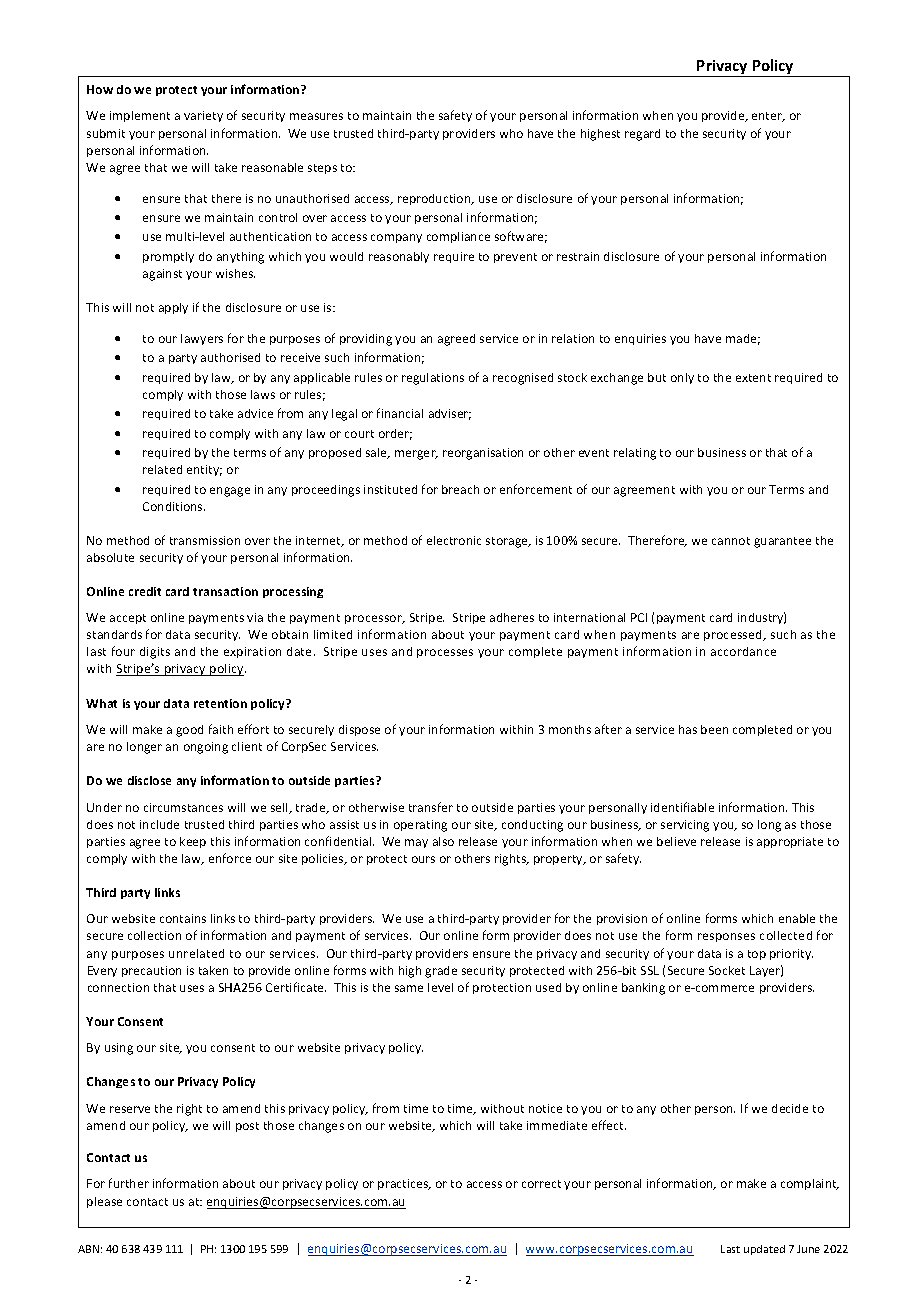 This screenshot has height=1308, width=924. I want to click on reproduction, so click(435, 199).
